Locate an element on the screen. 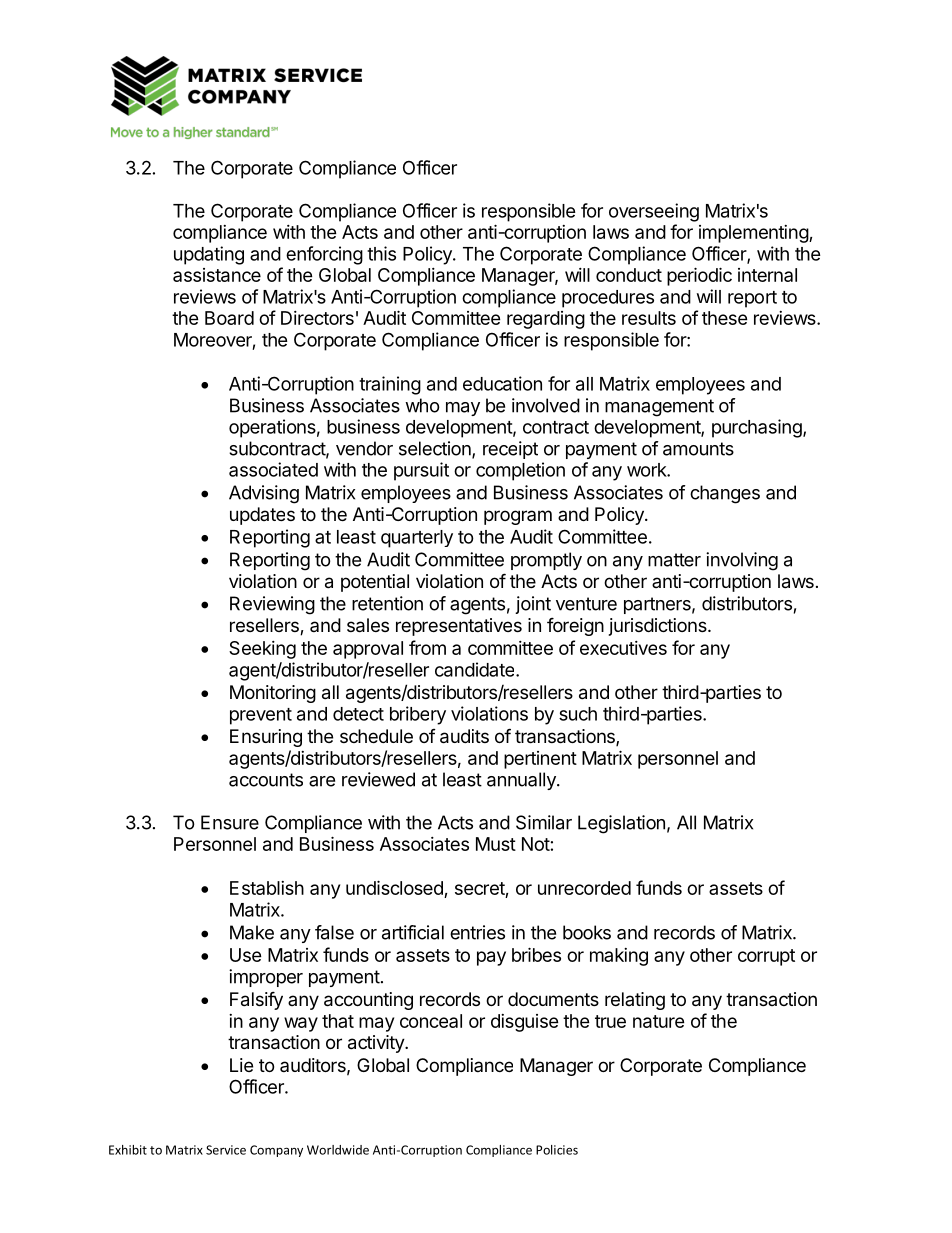 This screenshot has width=952, height=1233. amounts is located at coordinates (698, 449).
